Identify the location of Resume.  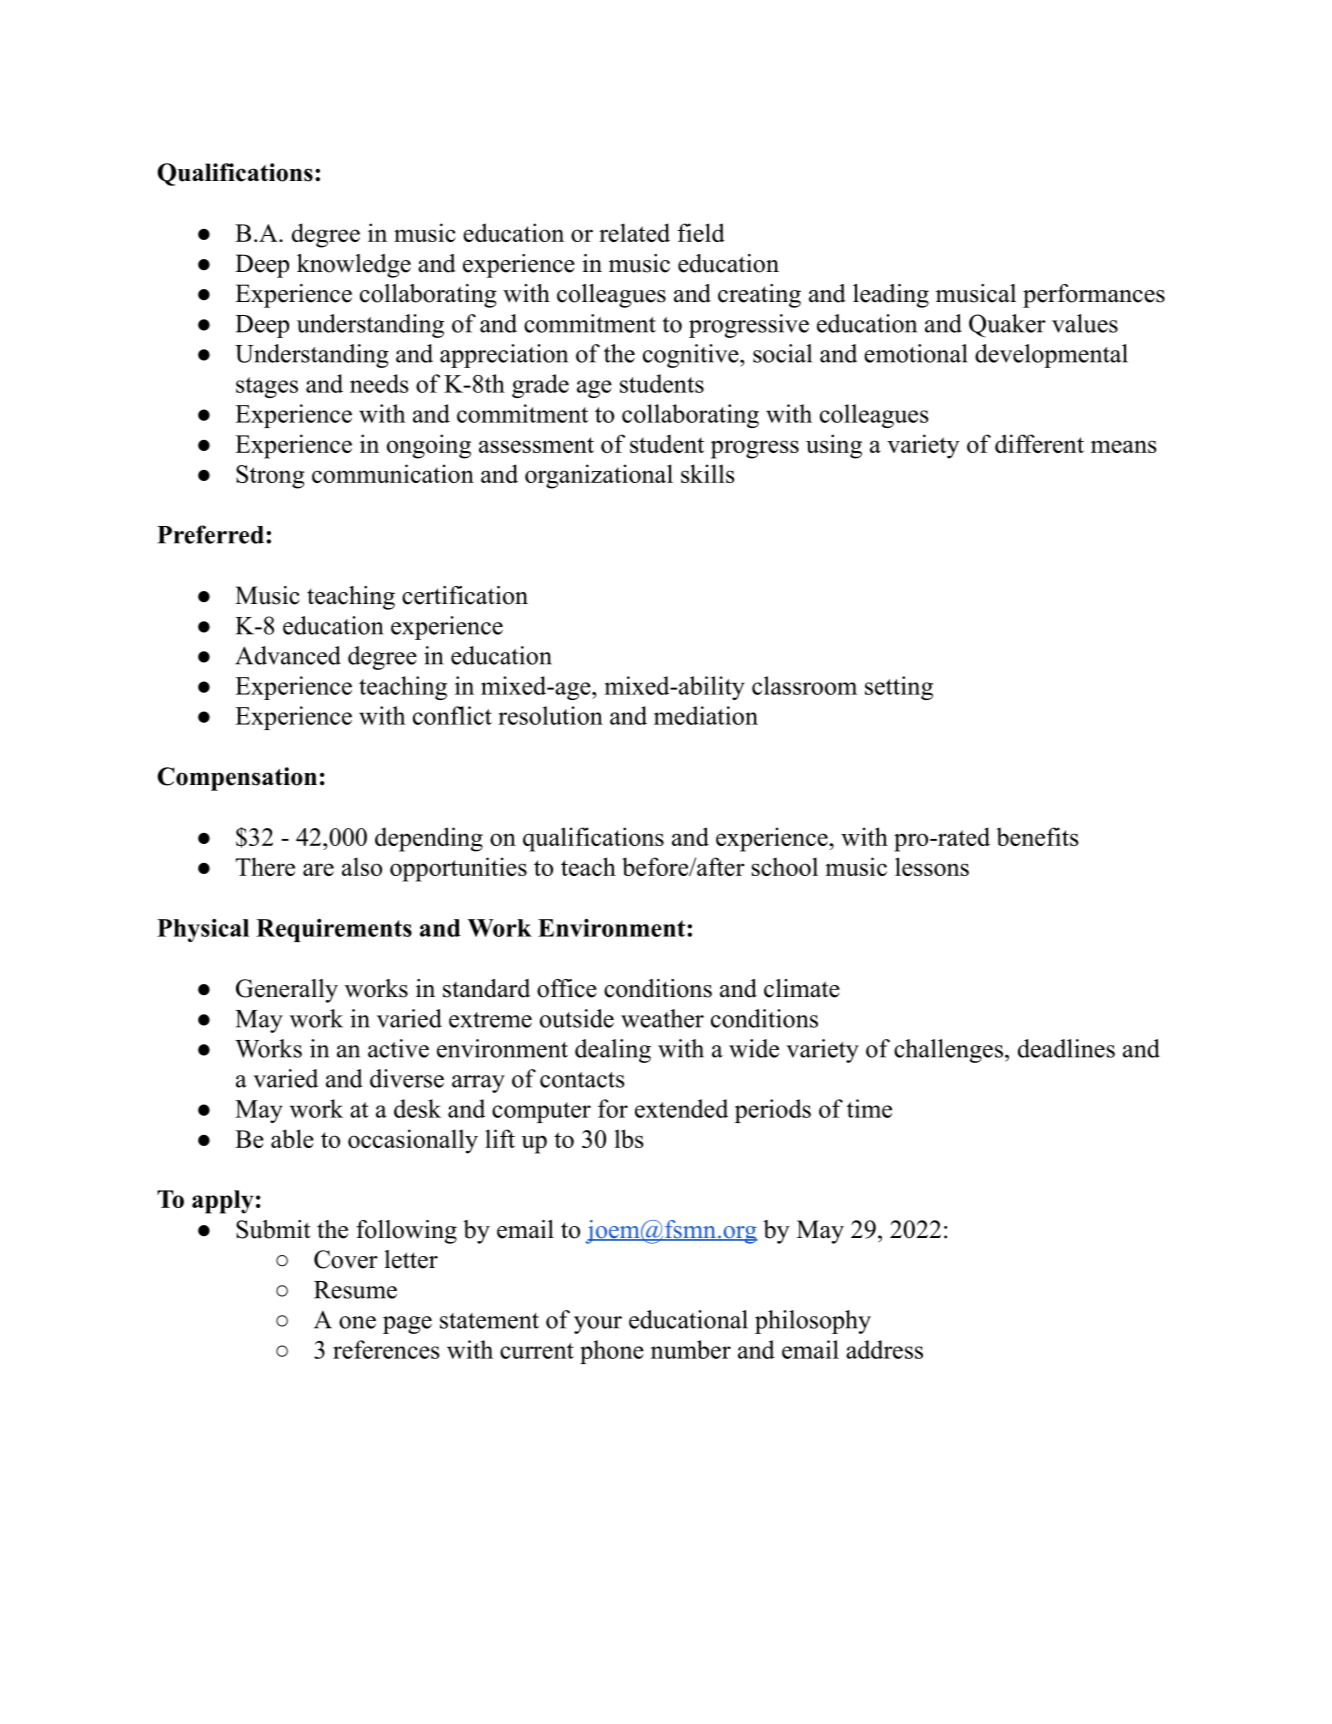
(355, 1290).
